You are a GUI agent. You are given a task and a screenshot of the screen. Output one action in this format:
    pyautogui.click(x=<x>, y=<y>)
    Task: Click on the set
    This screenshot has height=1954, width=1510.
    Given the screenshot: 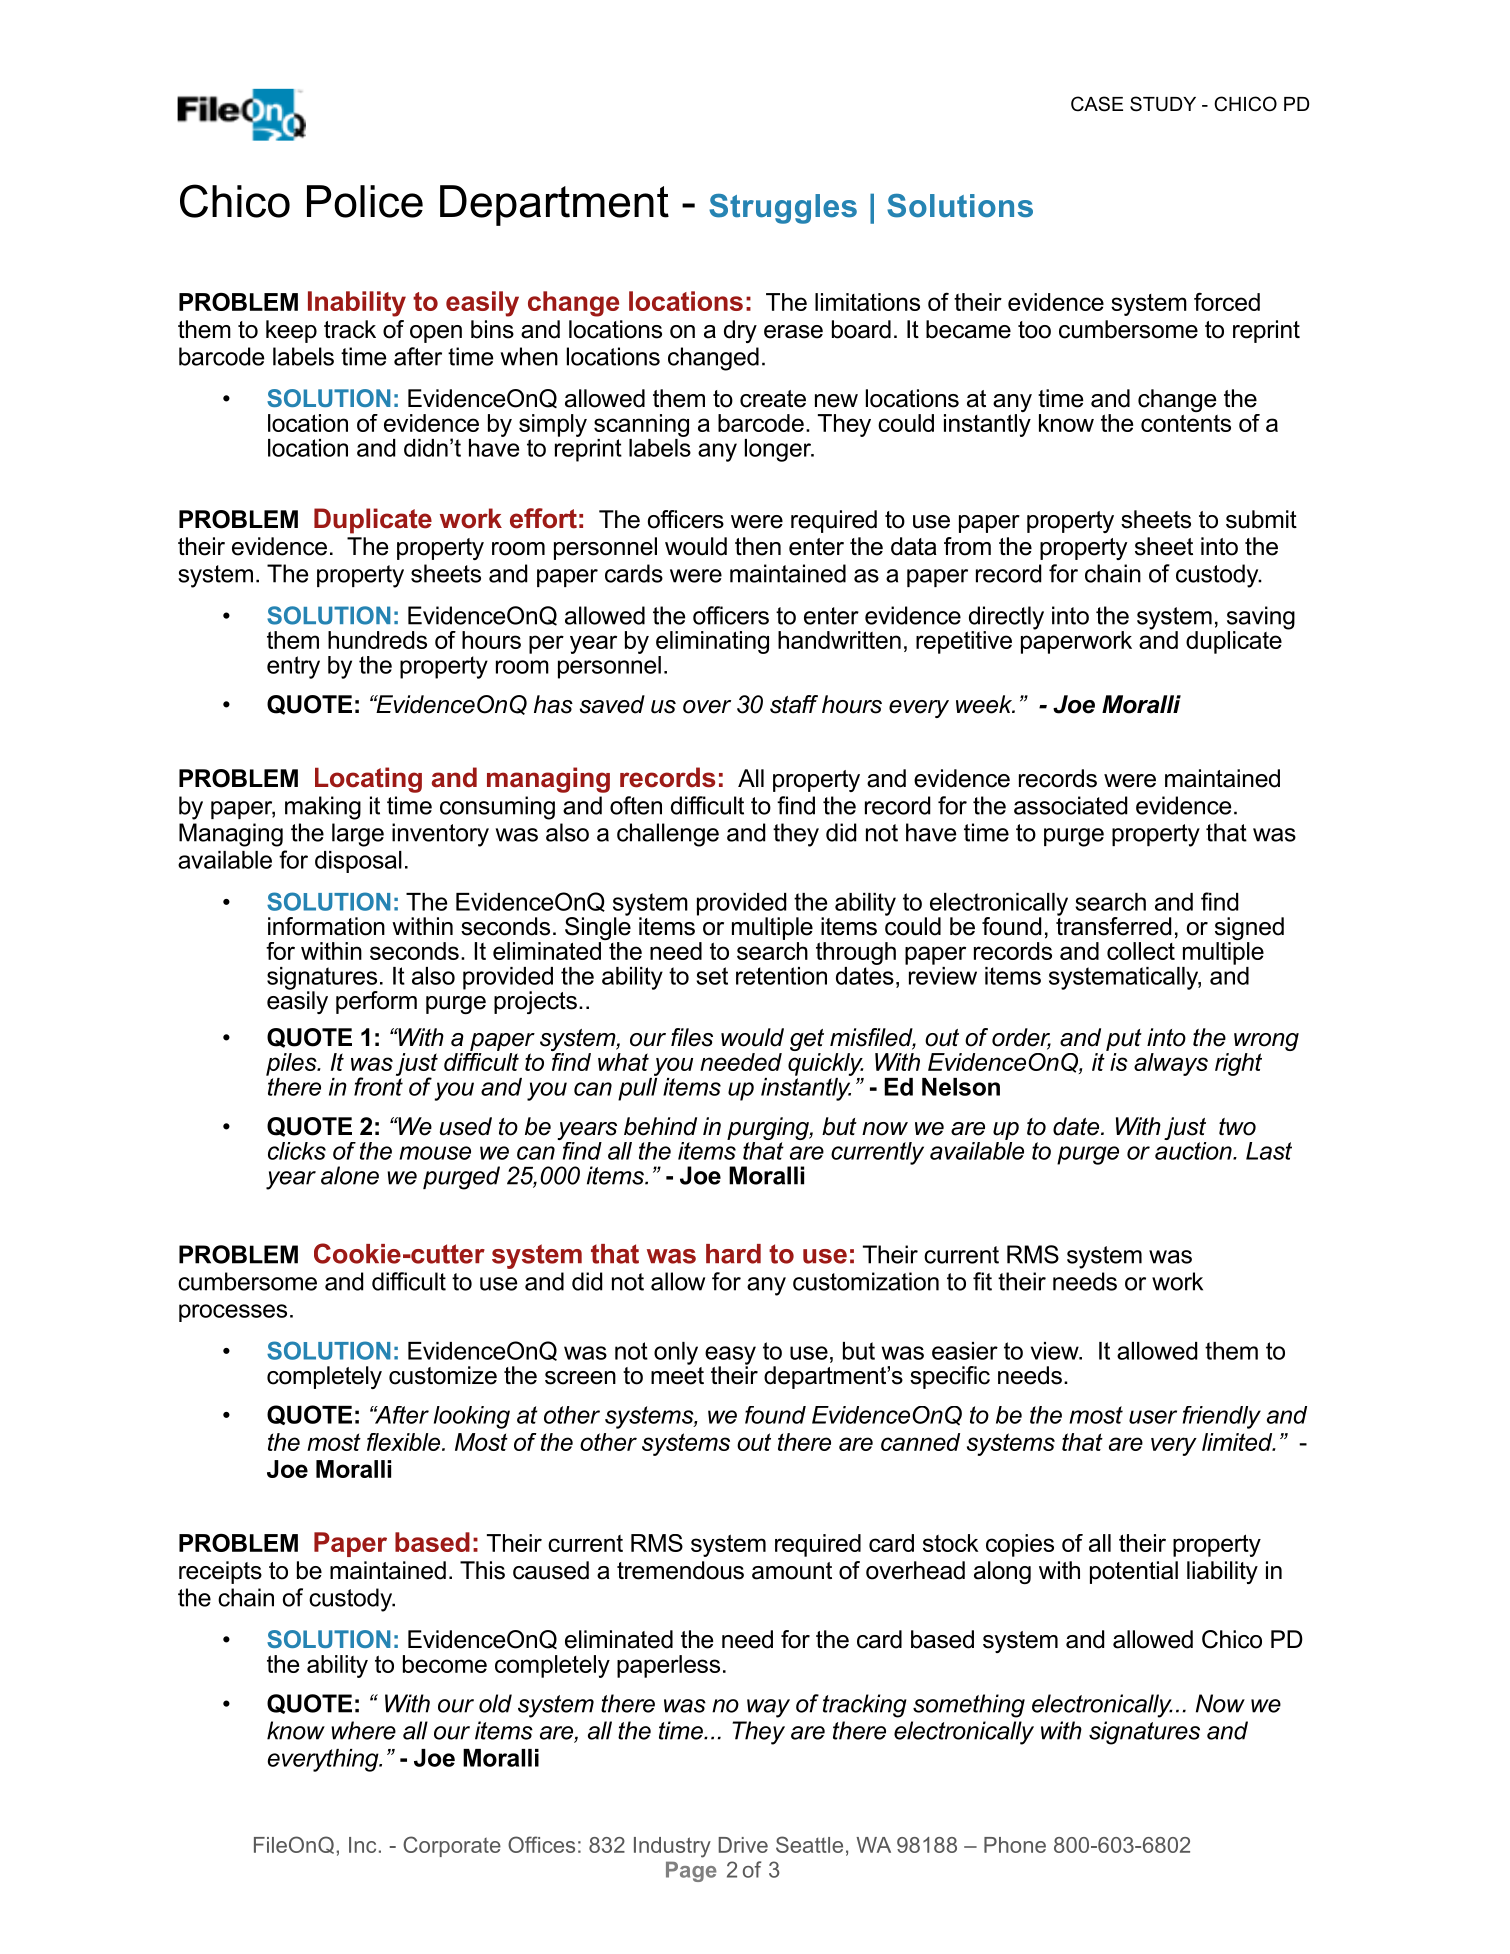 What is the action you would take?
    pyautogui.click(x=712, y=976)
